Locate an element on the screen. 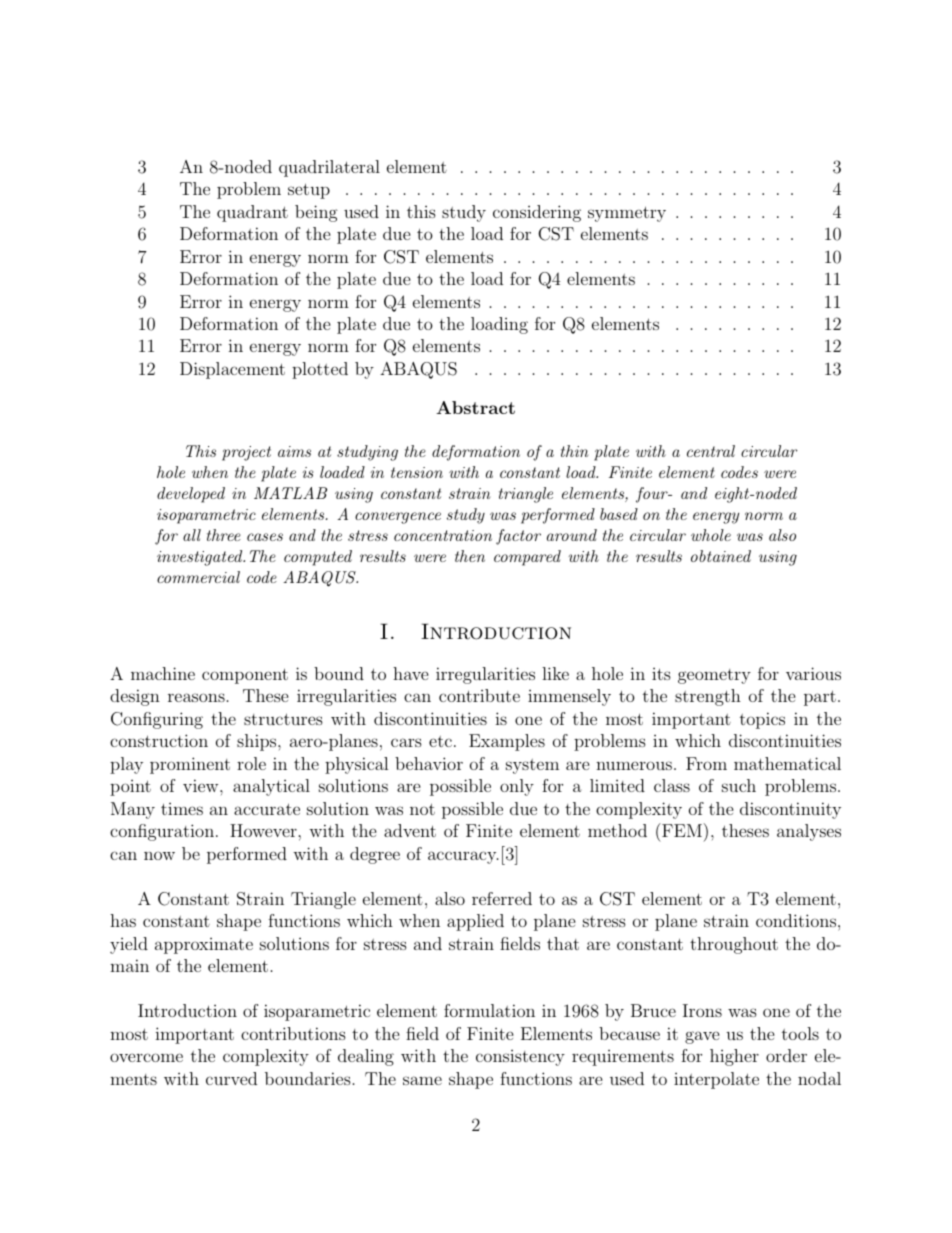  curved is located at coordinates (231, 1078).
